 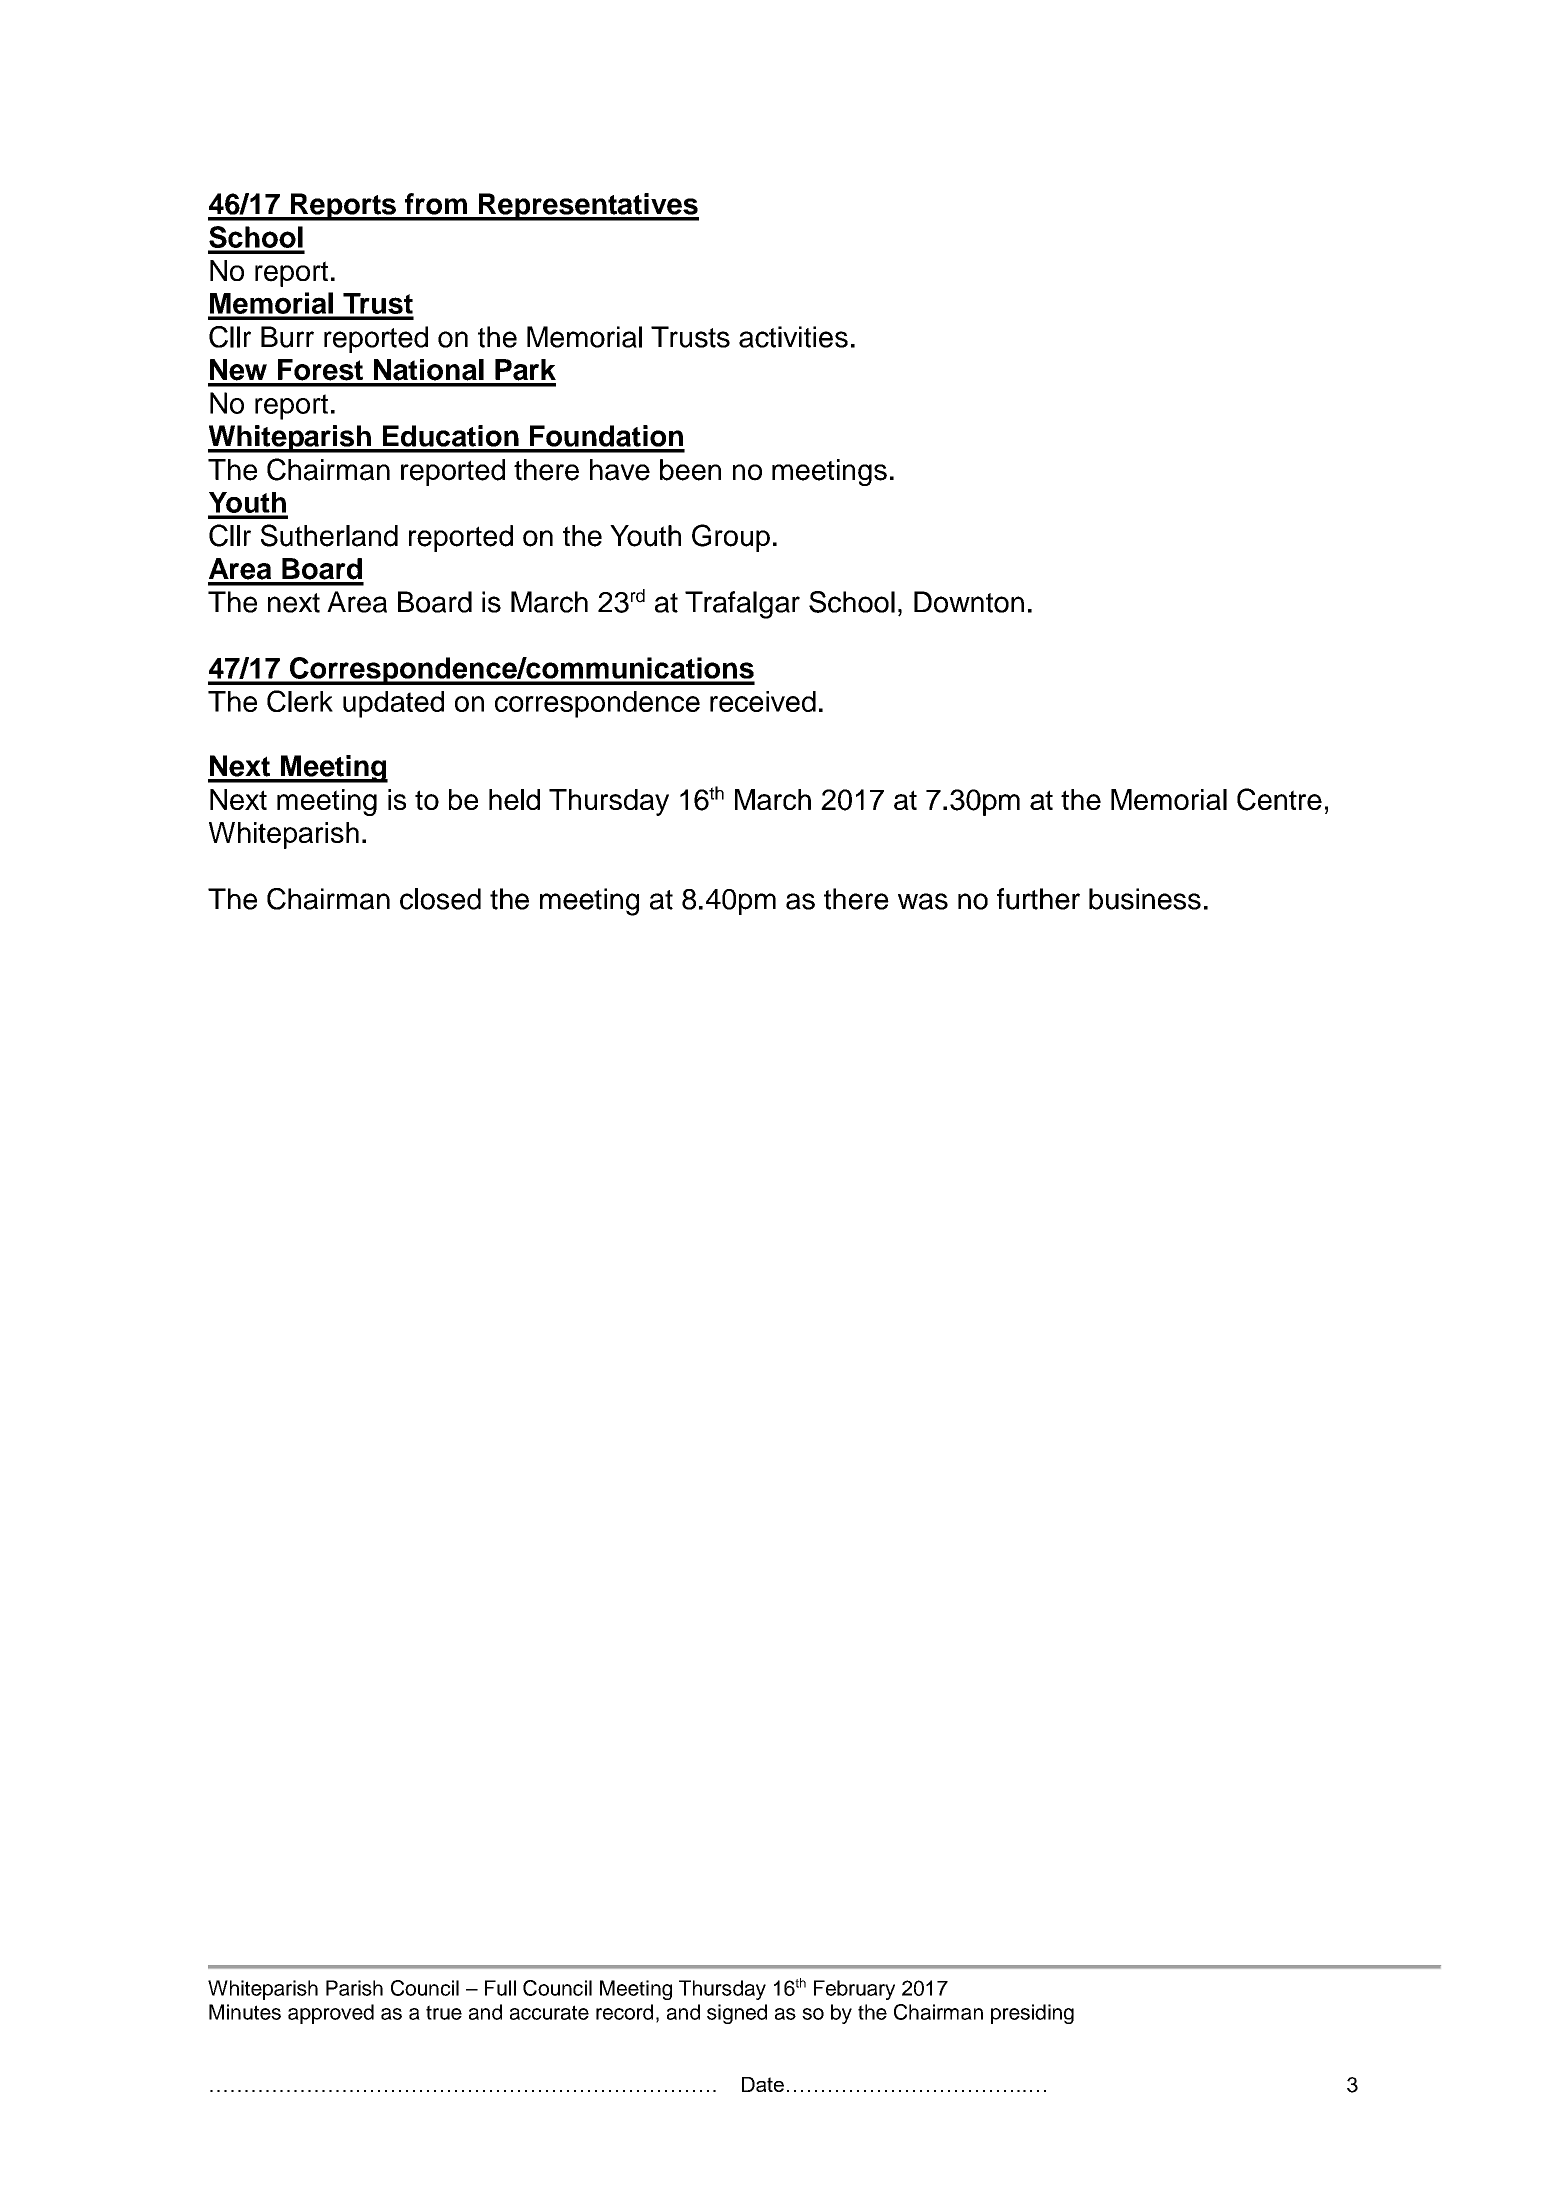 What do you see at coordinates (1145, 899) in the page?
I see `business` at bounding box center [1145, 899].
